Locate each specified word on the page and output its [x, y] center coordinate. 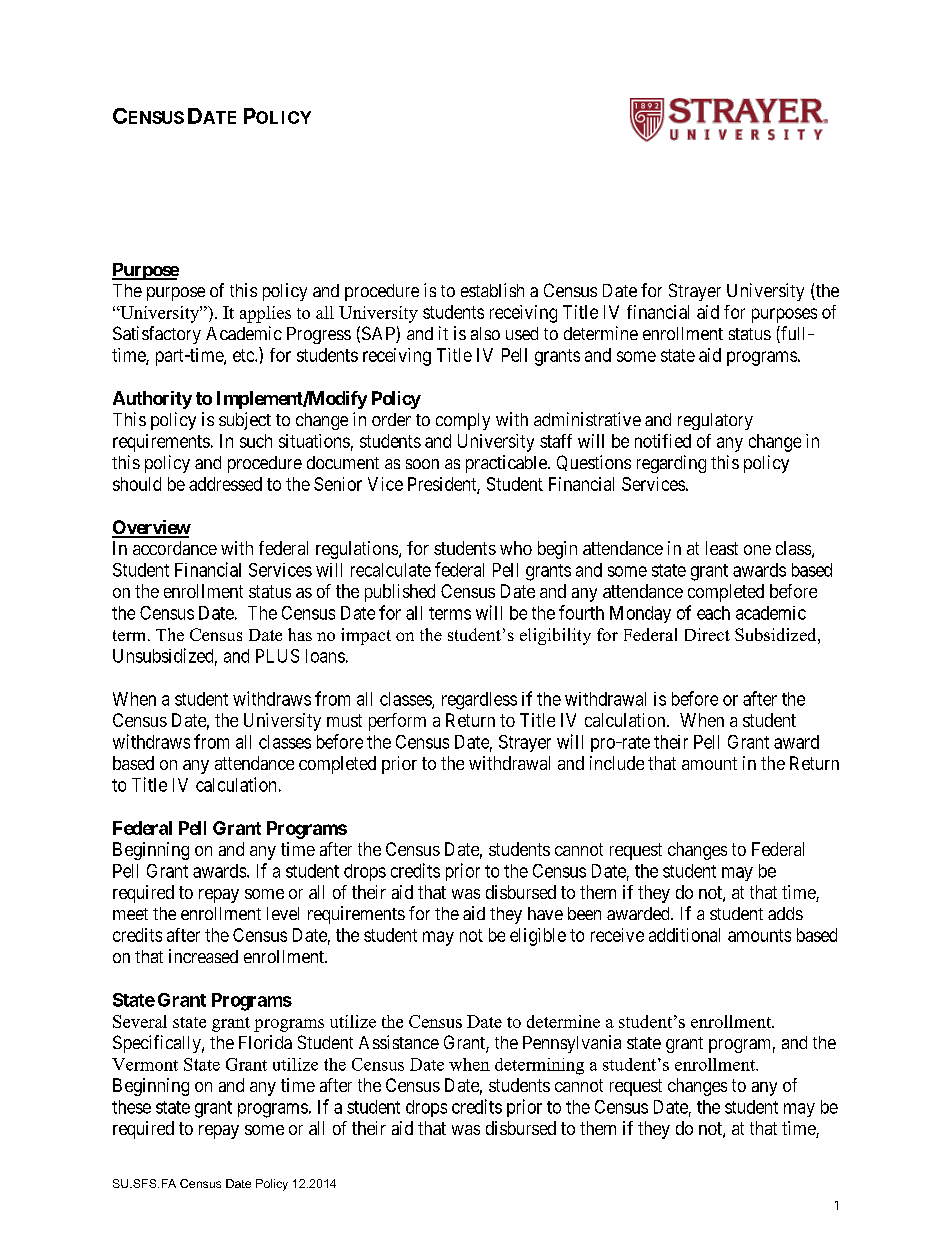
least [722, 548]
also [485, 333]
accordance [175, 548]
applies [265, 314]
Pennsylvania [572, 1044]
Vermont [145, 1064]
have [545, 913]
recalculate [391, 570]
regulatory [715, 421]
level [283, 913]
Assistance [399, 1042]
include [617, 763]
